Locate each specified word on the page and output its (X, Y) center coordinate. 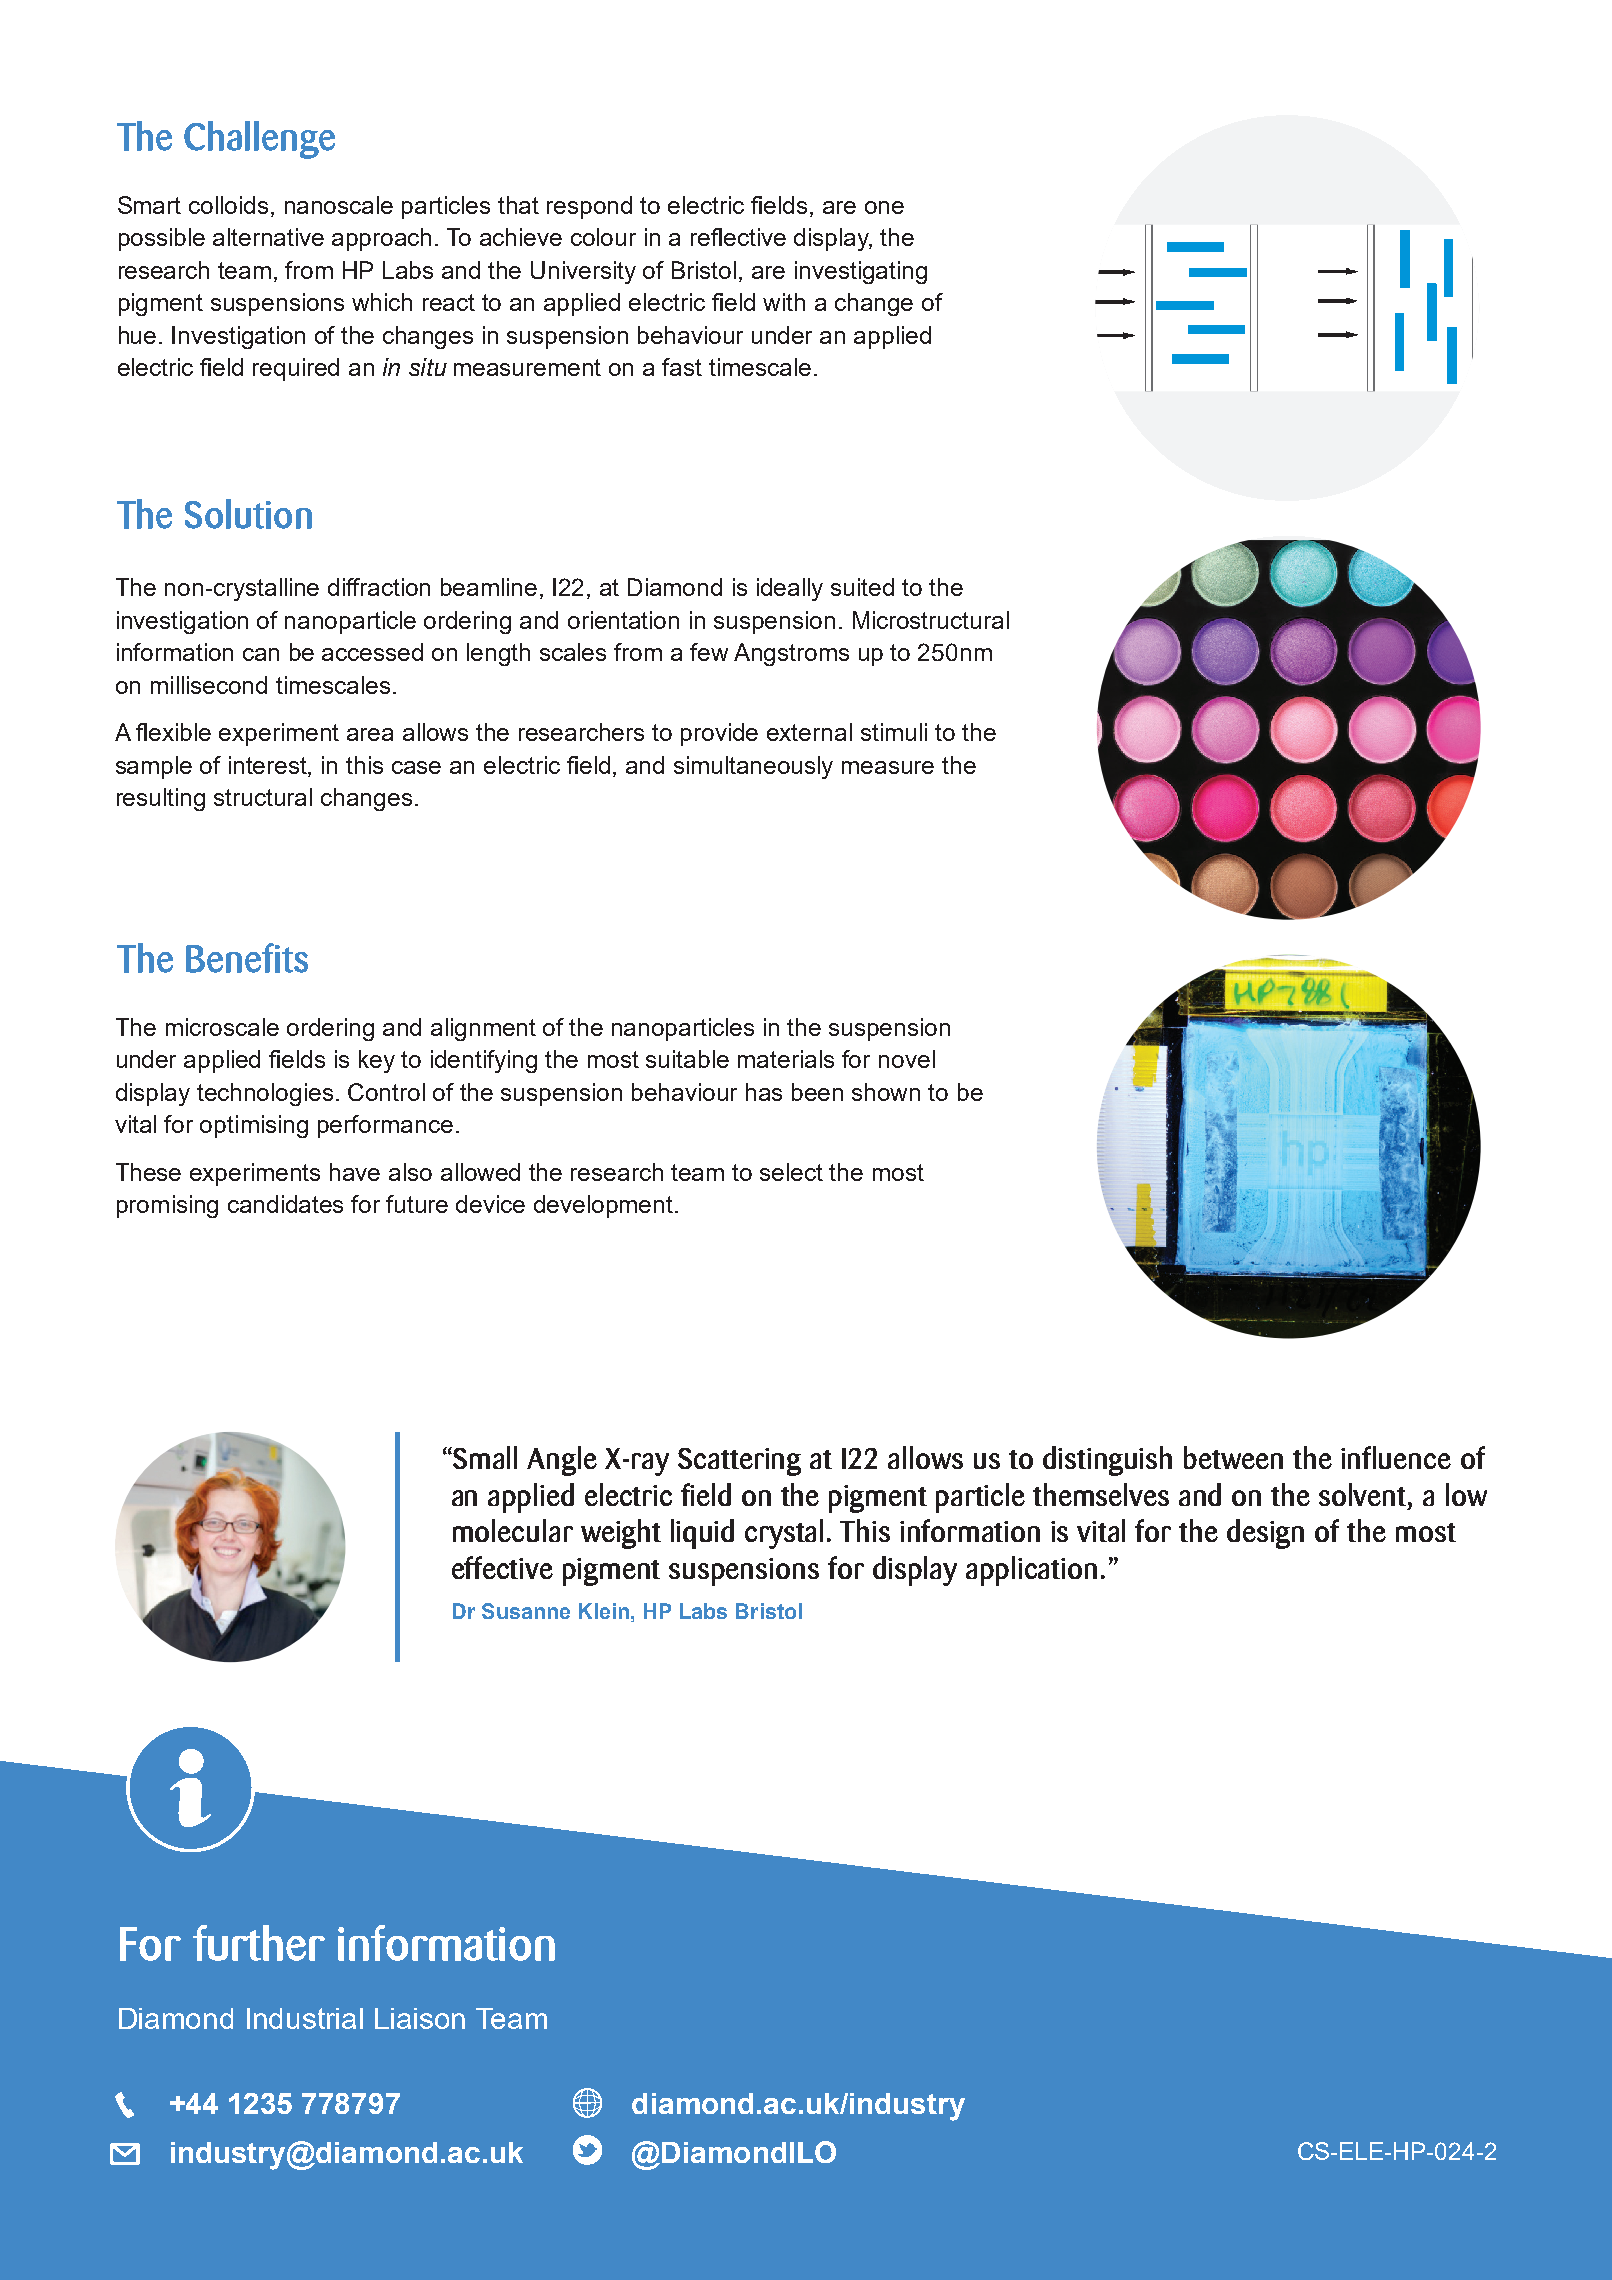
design (1265, 1534)
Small (485, 1457)
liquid (702, 1534)
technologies (265, 1094)
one (884, 207)
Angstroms (791, 654)
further (259, 1943)
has (764, 1092)
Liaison (420, 2018)
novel (907, 1059)
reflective (738, 237)
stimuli (894, 732)
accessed (372, 652)
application (1031, 1571)
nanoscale (339, 205)
